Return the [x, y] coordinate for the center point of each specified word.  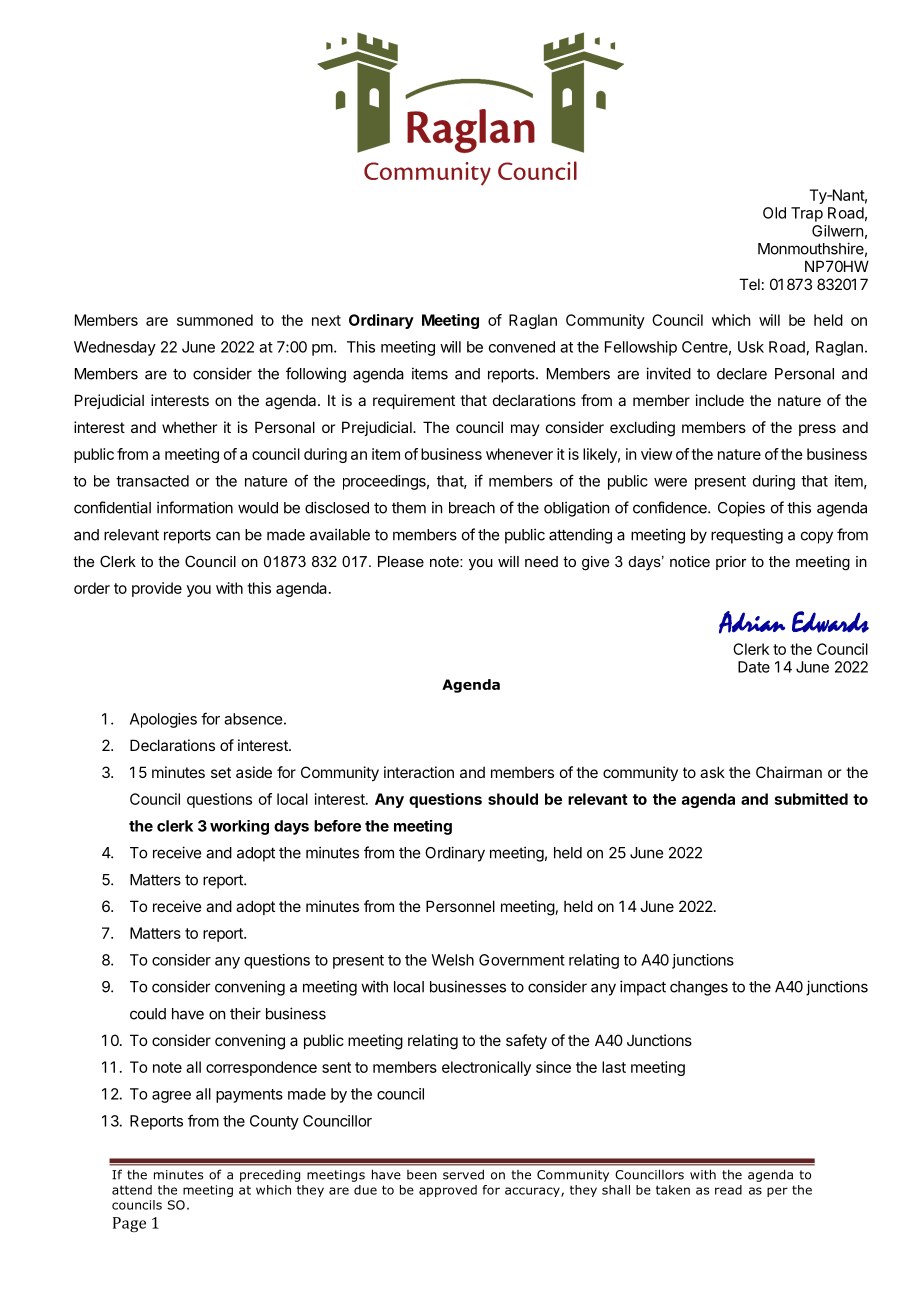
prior [731, 563]
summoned [215, 320]
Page [129, 1224]
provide [157, 589]
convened [522, 347]
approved [448, 1191]
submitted [811, 799]
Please [401, 561]
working [239, 827]
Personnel [460, 906]
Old [774, 213]
